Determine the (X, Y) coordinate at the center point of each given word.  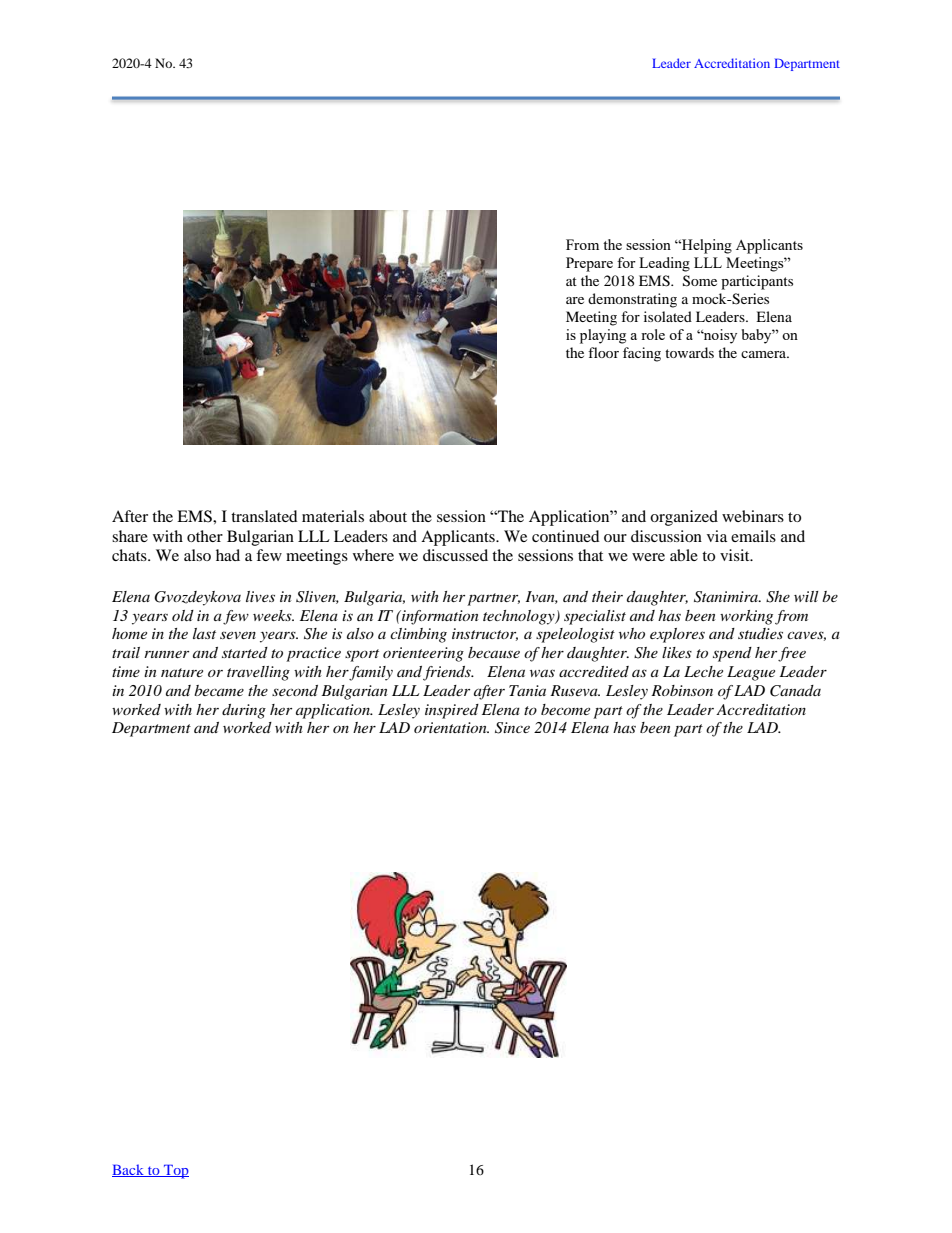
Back (129, 1170)
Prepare (589, 264)
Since (512, 728)
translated (264, 516)
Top (175, 1171)
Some (700, 281)
